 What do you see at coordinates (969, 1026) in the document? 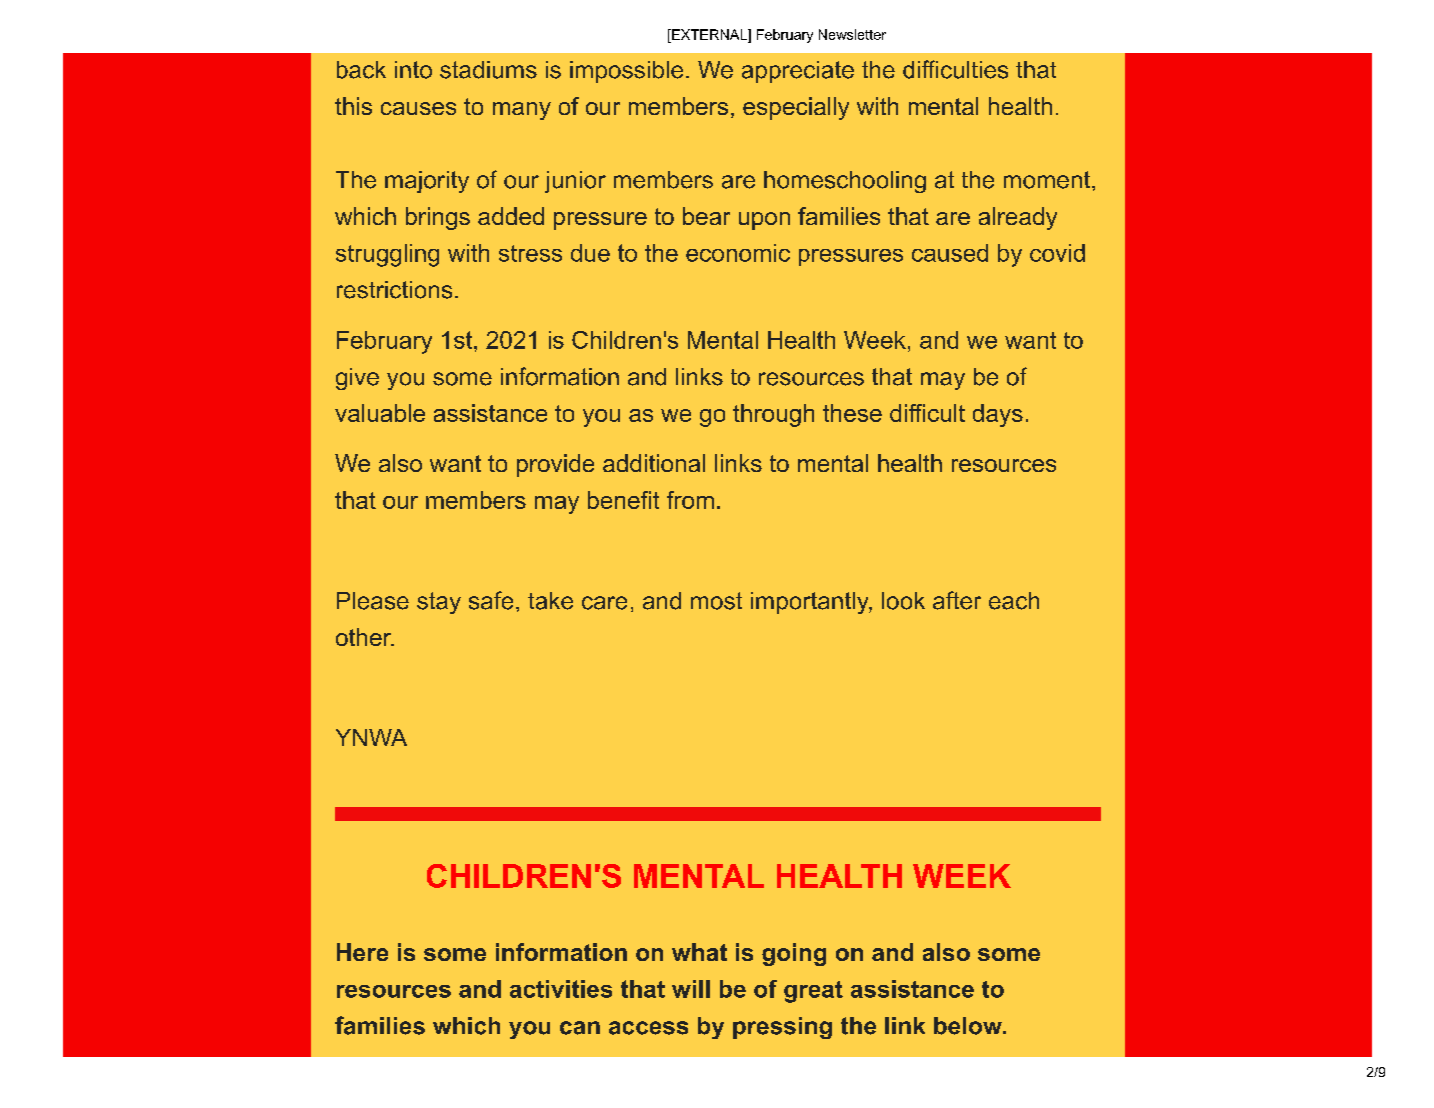
I see `below` at bounding box center [969, 1026].
